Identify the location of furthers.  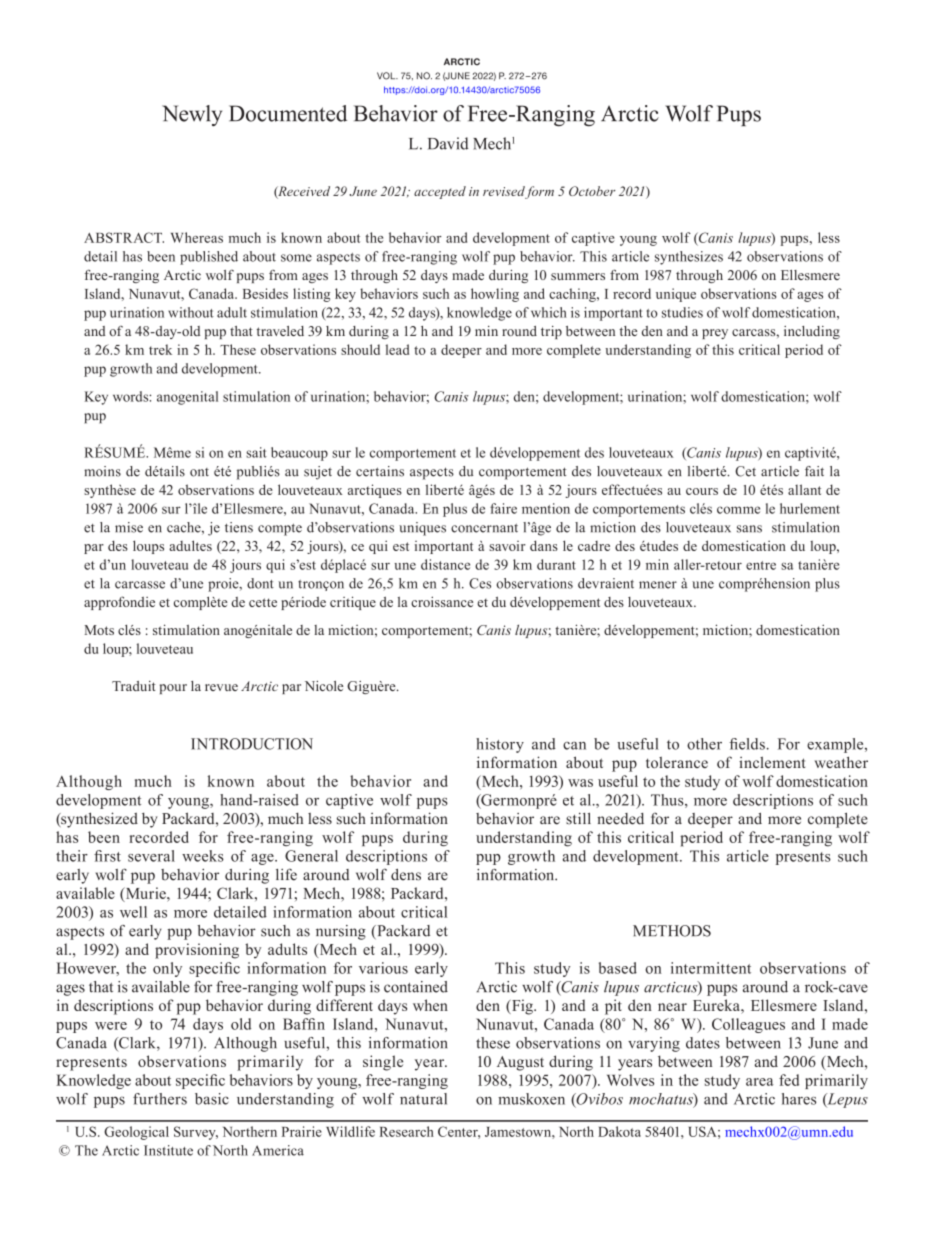
(160, 1099).
